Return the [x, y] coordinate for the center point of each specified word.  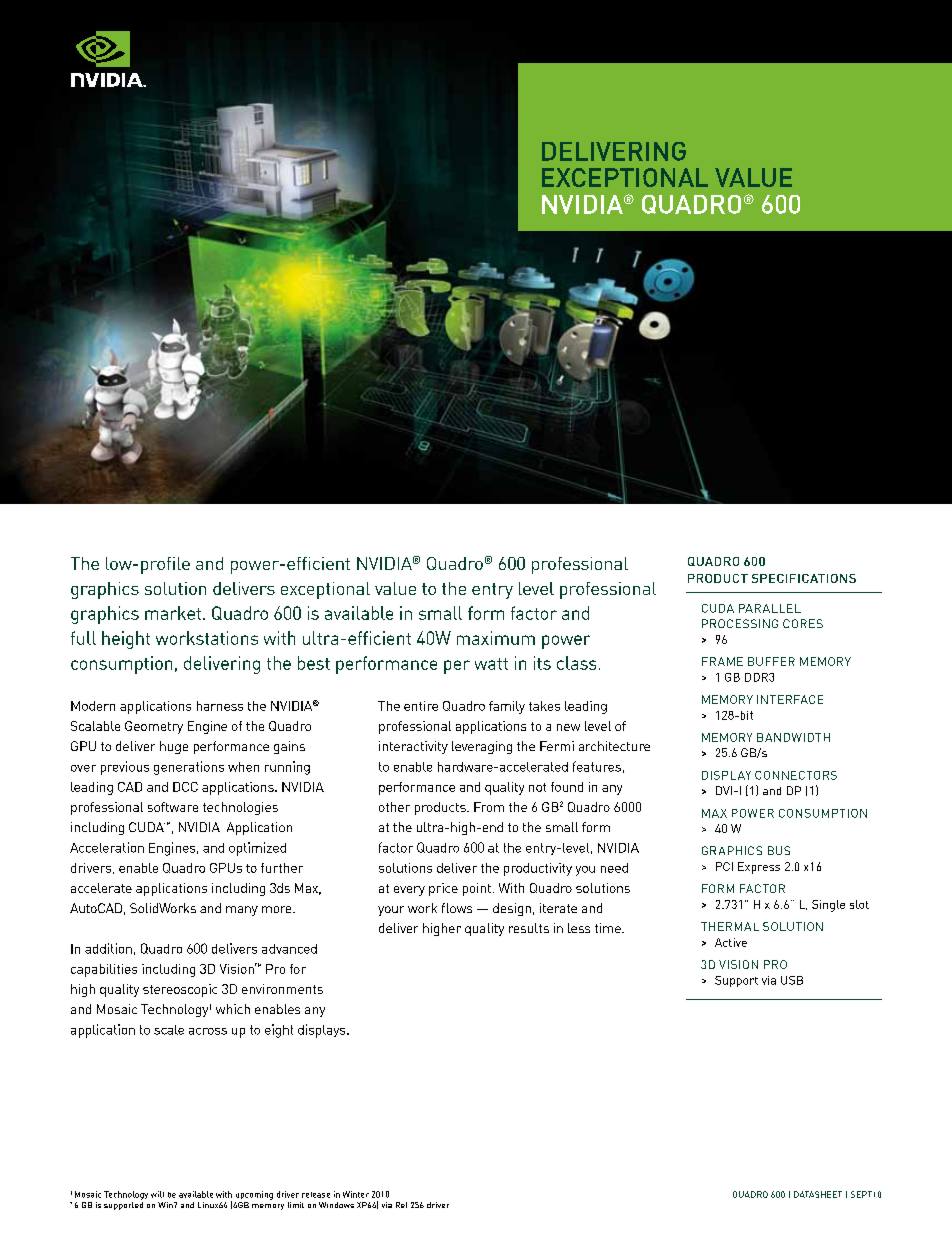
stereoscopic [180, 990]
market [173, 613]
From [489, 807]
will [157, 1194]
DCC [185, 787]
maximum [496, 638]
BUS [779, 850]
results [529, 928]
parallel [770, 608]
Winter [356, 1194]
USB [792, 980]
